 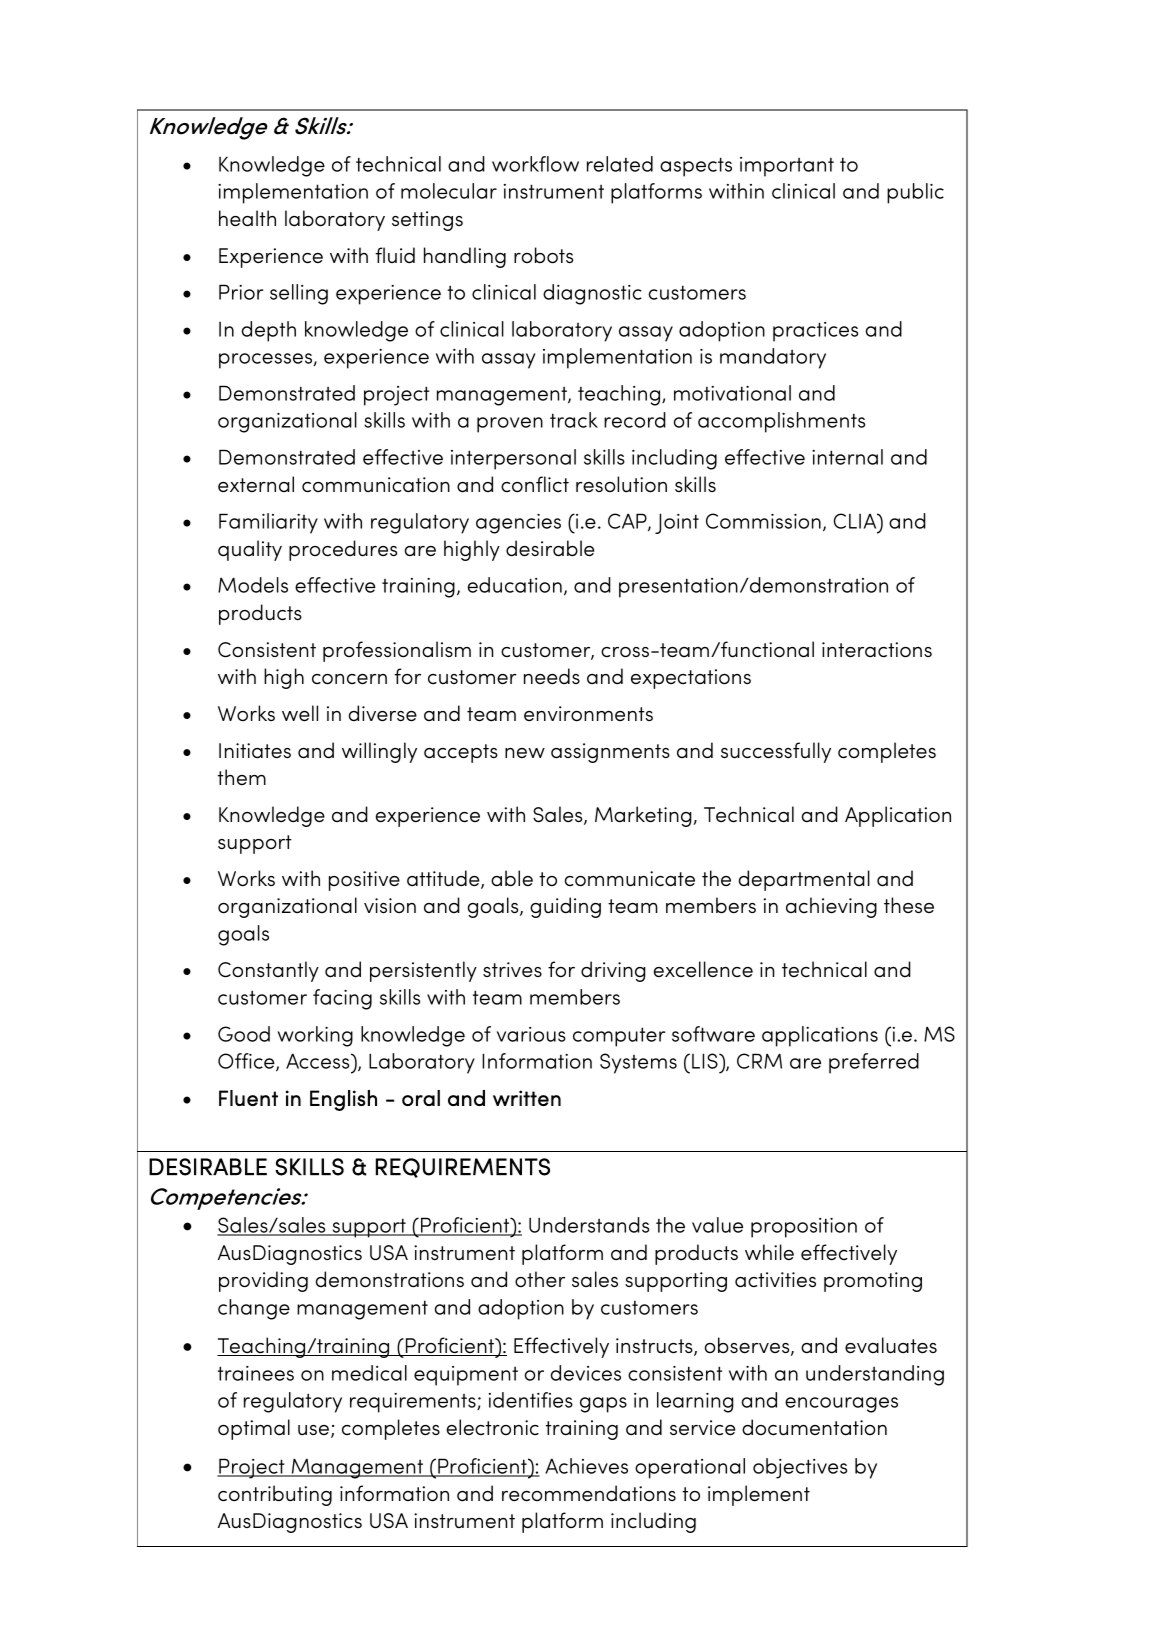 I want to click on concern, so click(x=349, y=679).
